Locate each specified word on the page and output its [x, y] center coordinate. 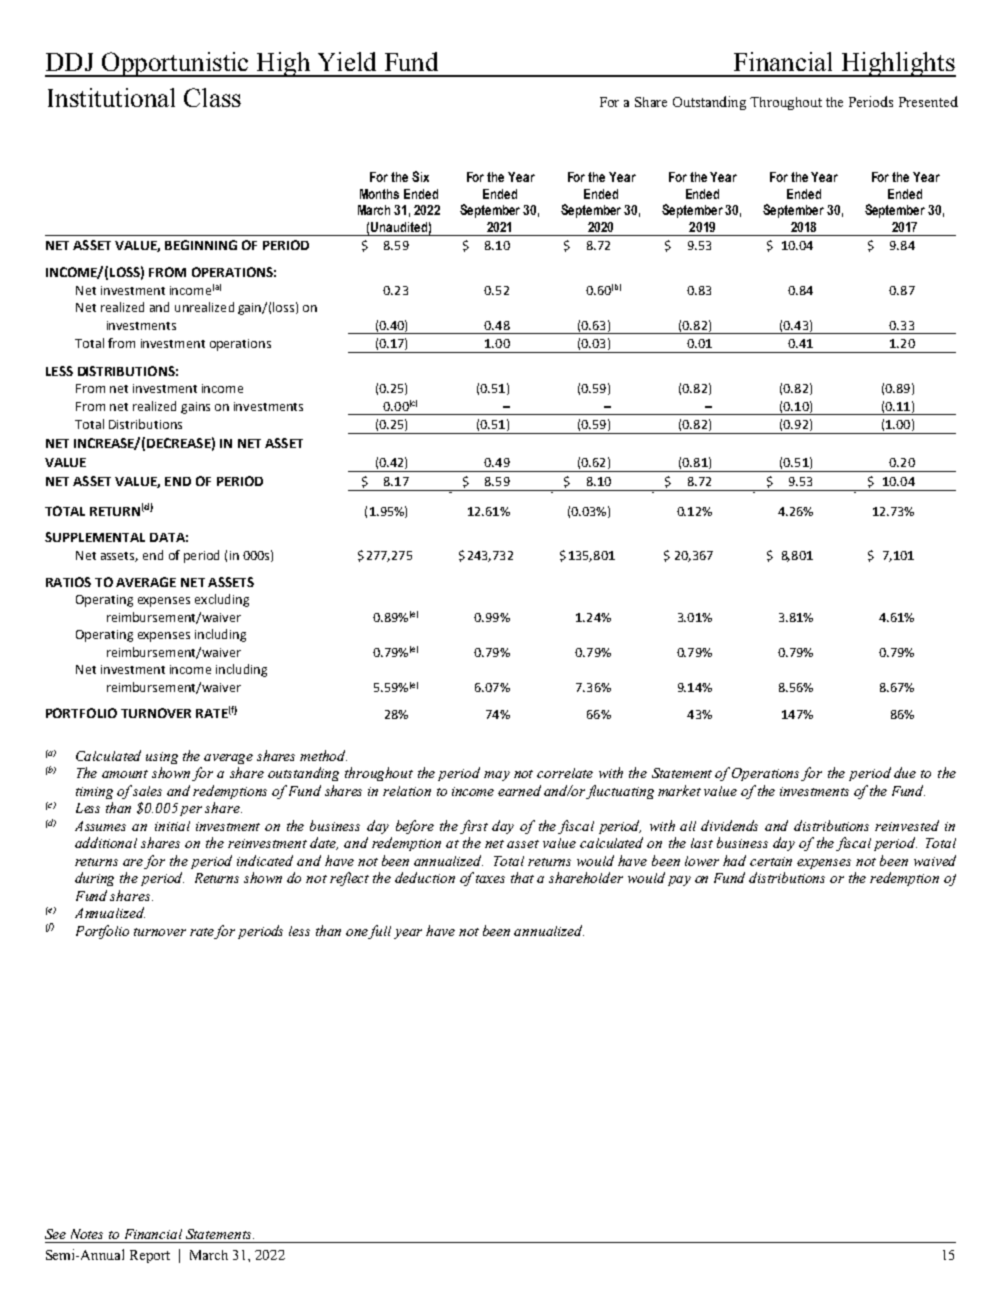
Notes [87, 1234]
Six [420, 176]
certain [771, 861]
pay [679, 881]
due [905, 772]
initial [172, 826]
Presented [928, 101]
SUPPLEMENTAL [95, 537]
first [474, 827]
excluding [222, 600]
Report [150, 1256]
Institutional [111, 97]
